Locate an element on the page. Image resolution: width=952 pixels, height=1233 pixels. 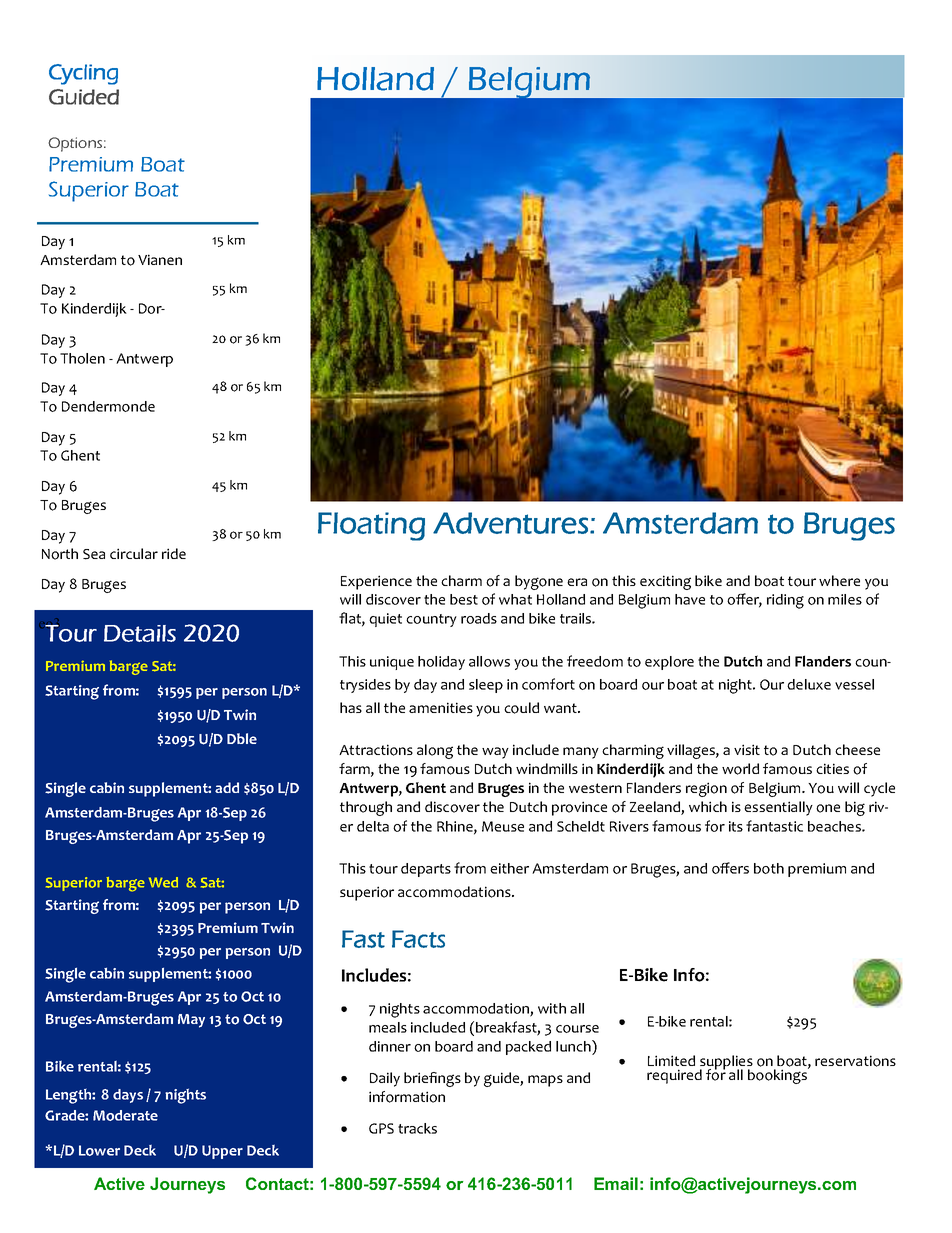
both is located at coordinates (769, 868).
